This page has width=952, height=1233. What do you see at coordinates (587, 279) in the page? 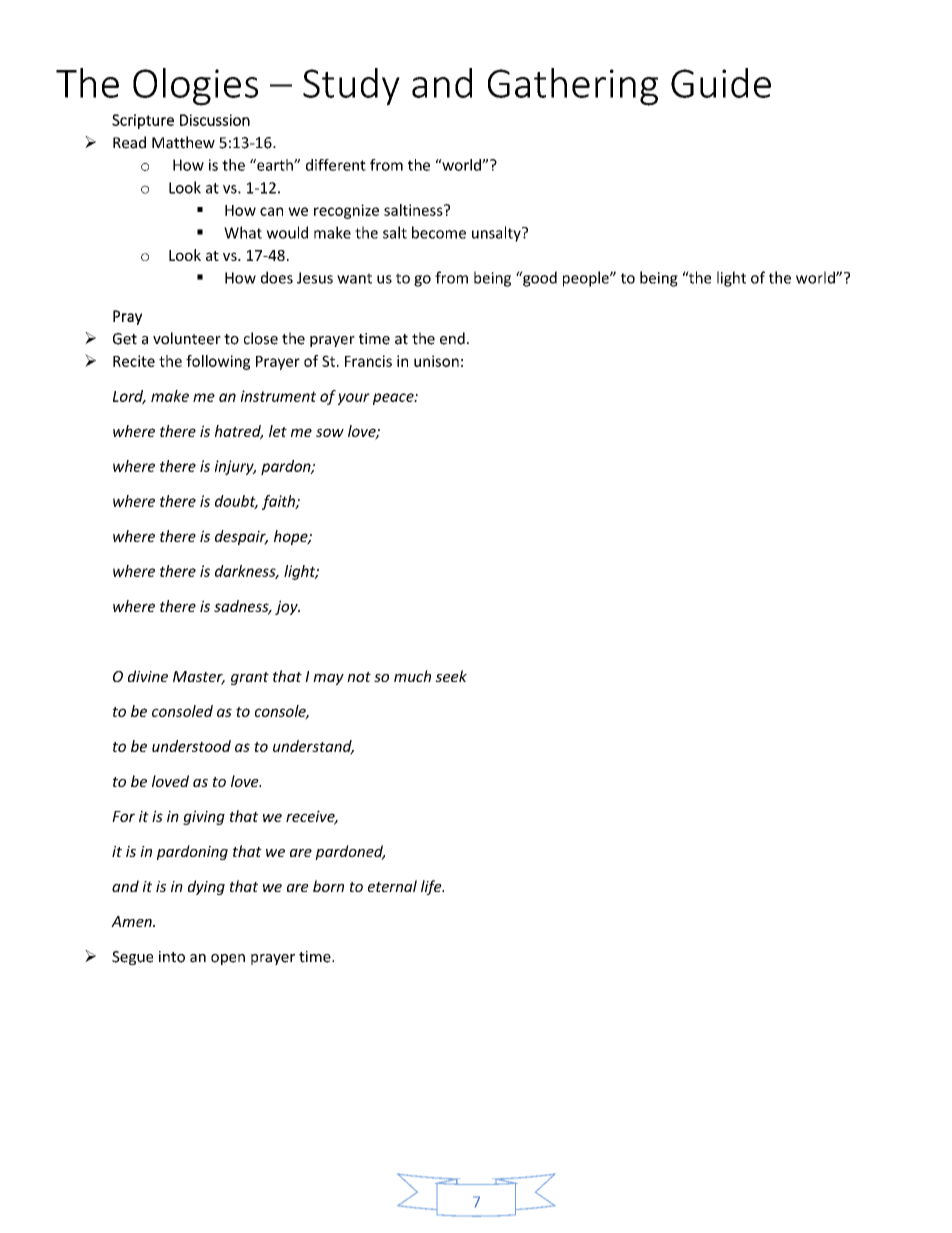
I see `people` at bounding box center [587, 279].
